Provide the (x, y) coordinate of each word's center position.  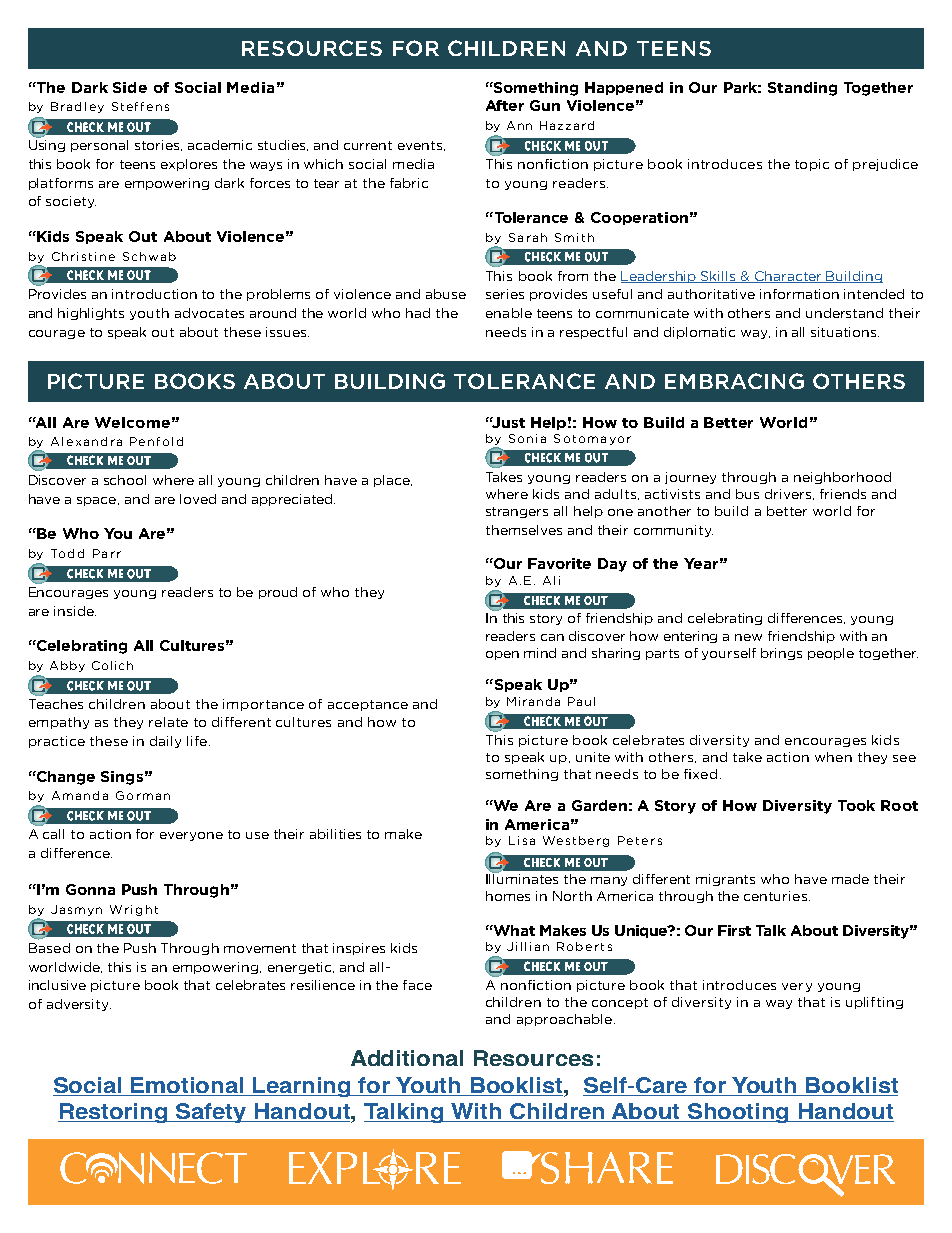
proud (278, 593)
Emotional (187, 1085)
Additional (407, 1058)
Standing (802, 89)
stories (157, 145)
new (748, 637)
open (502, 655)
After (505, 105)
